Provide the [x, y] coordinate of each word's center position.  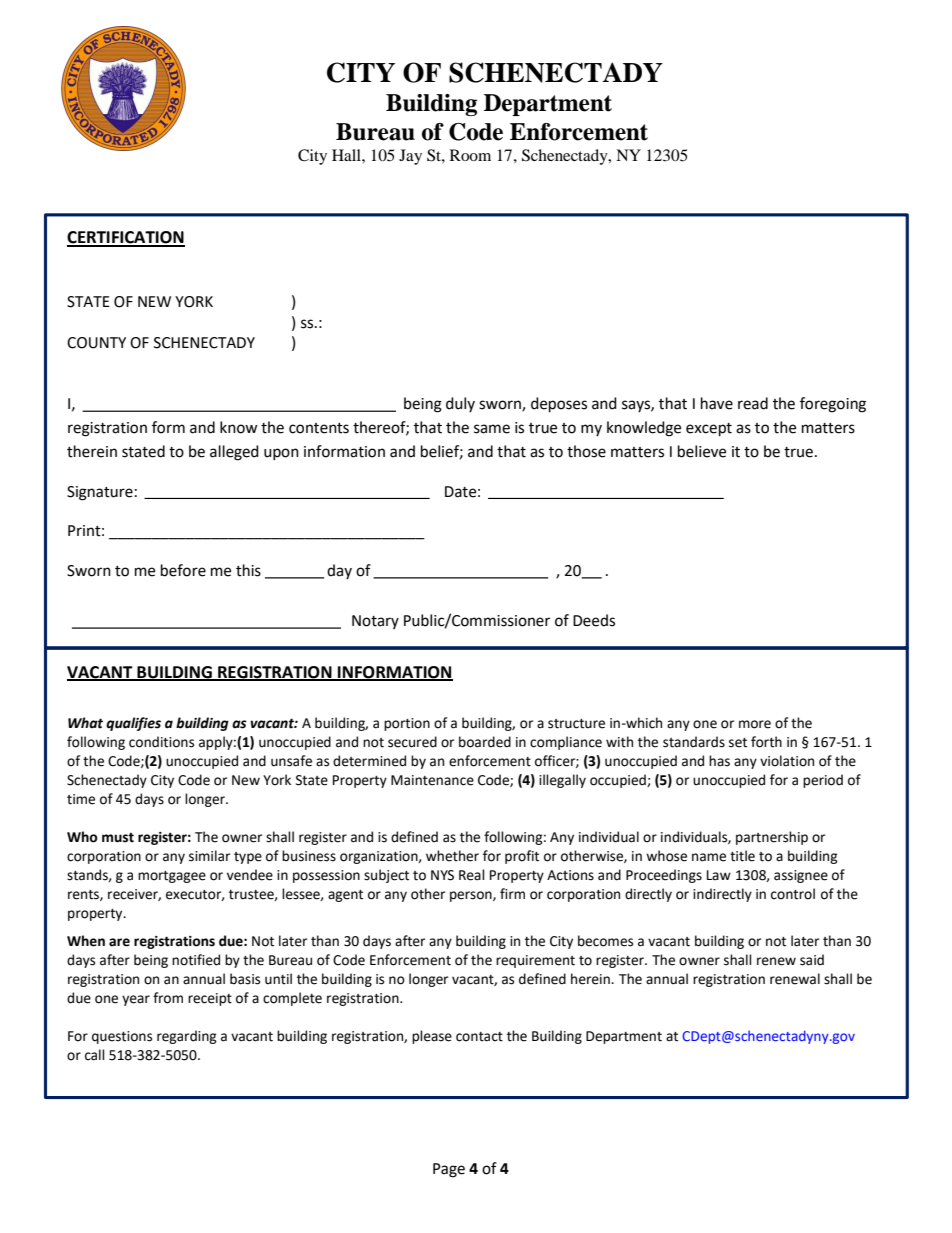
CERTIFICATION [126, 238]
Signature [100, 493]
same [492, 429]
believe [702, 451]
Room [470, 155]
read [753, 403]
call [95, 1055]
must [118, 838]
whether [452, 856]
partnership [772, 838]
